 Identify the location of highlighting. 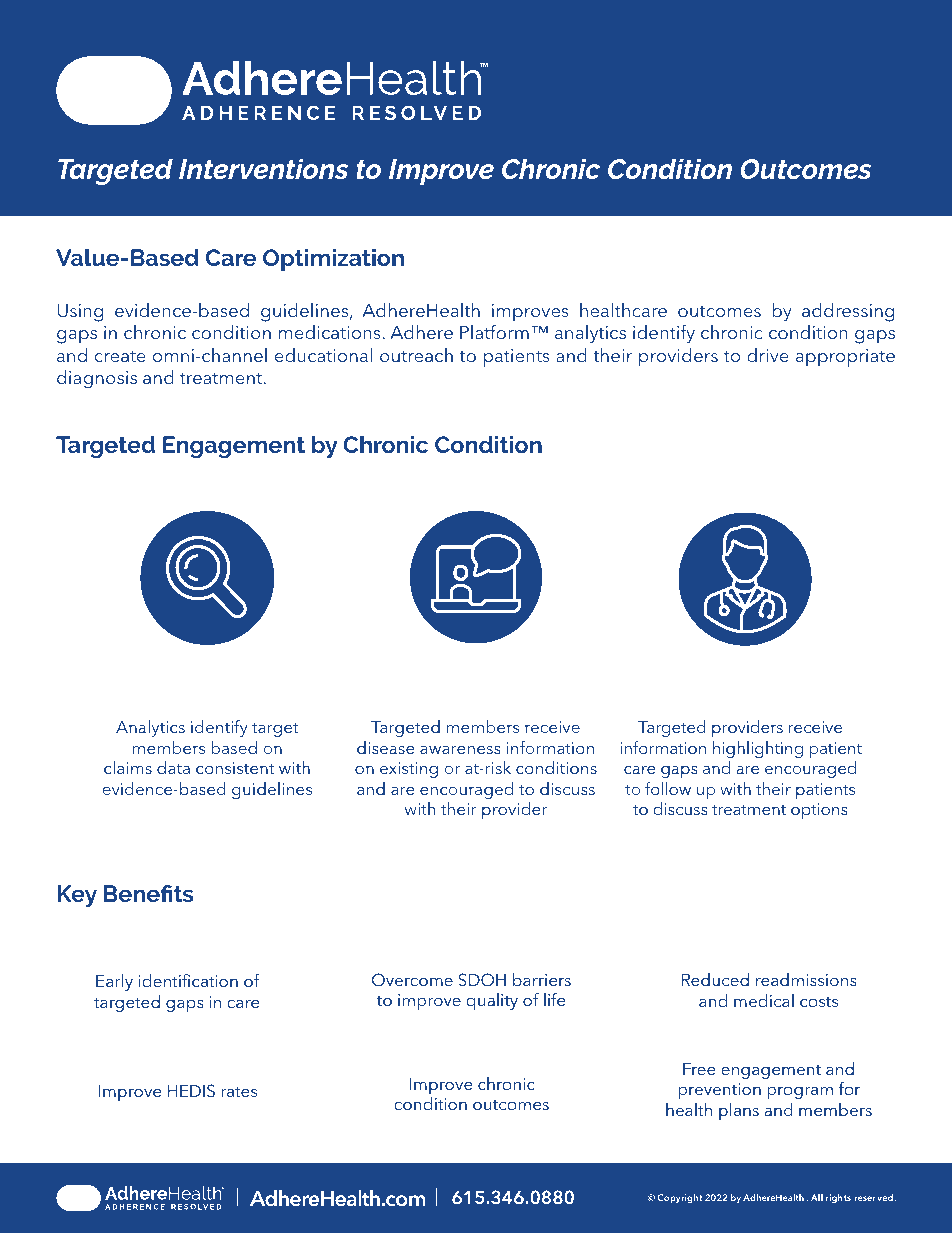
(758, 749).
